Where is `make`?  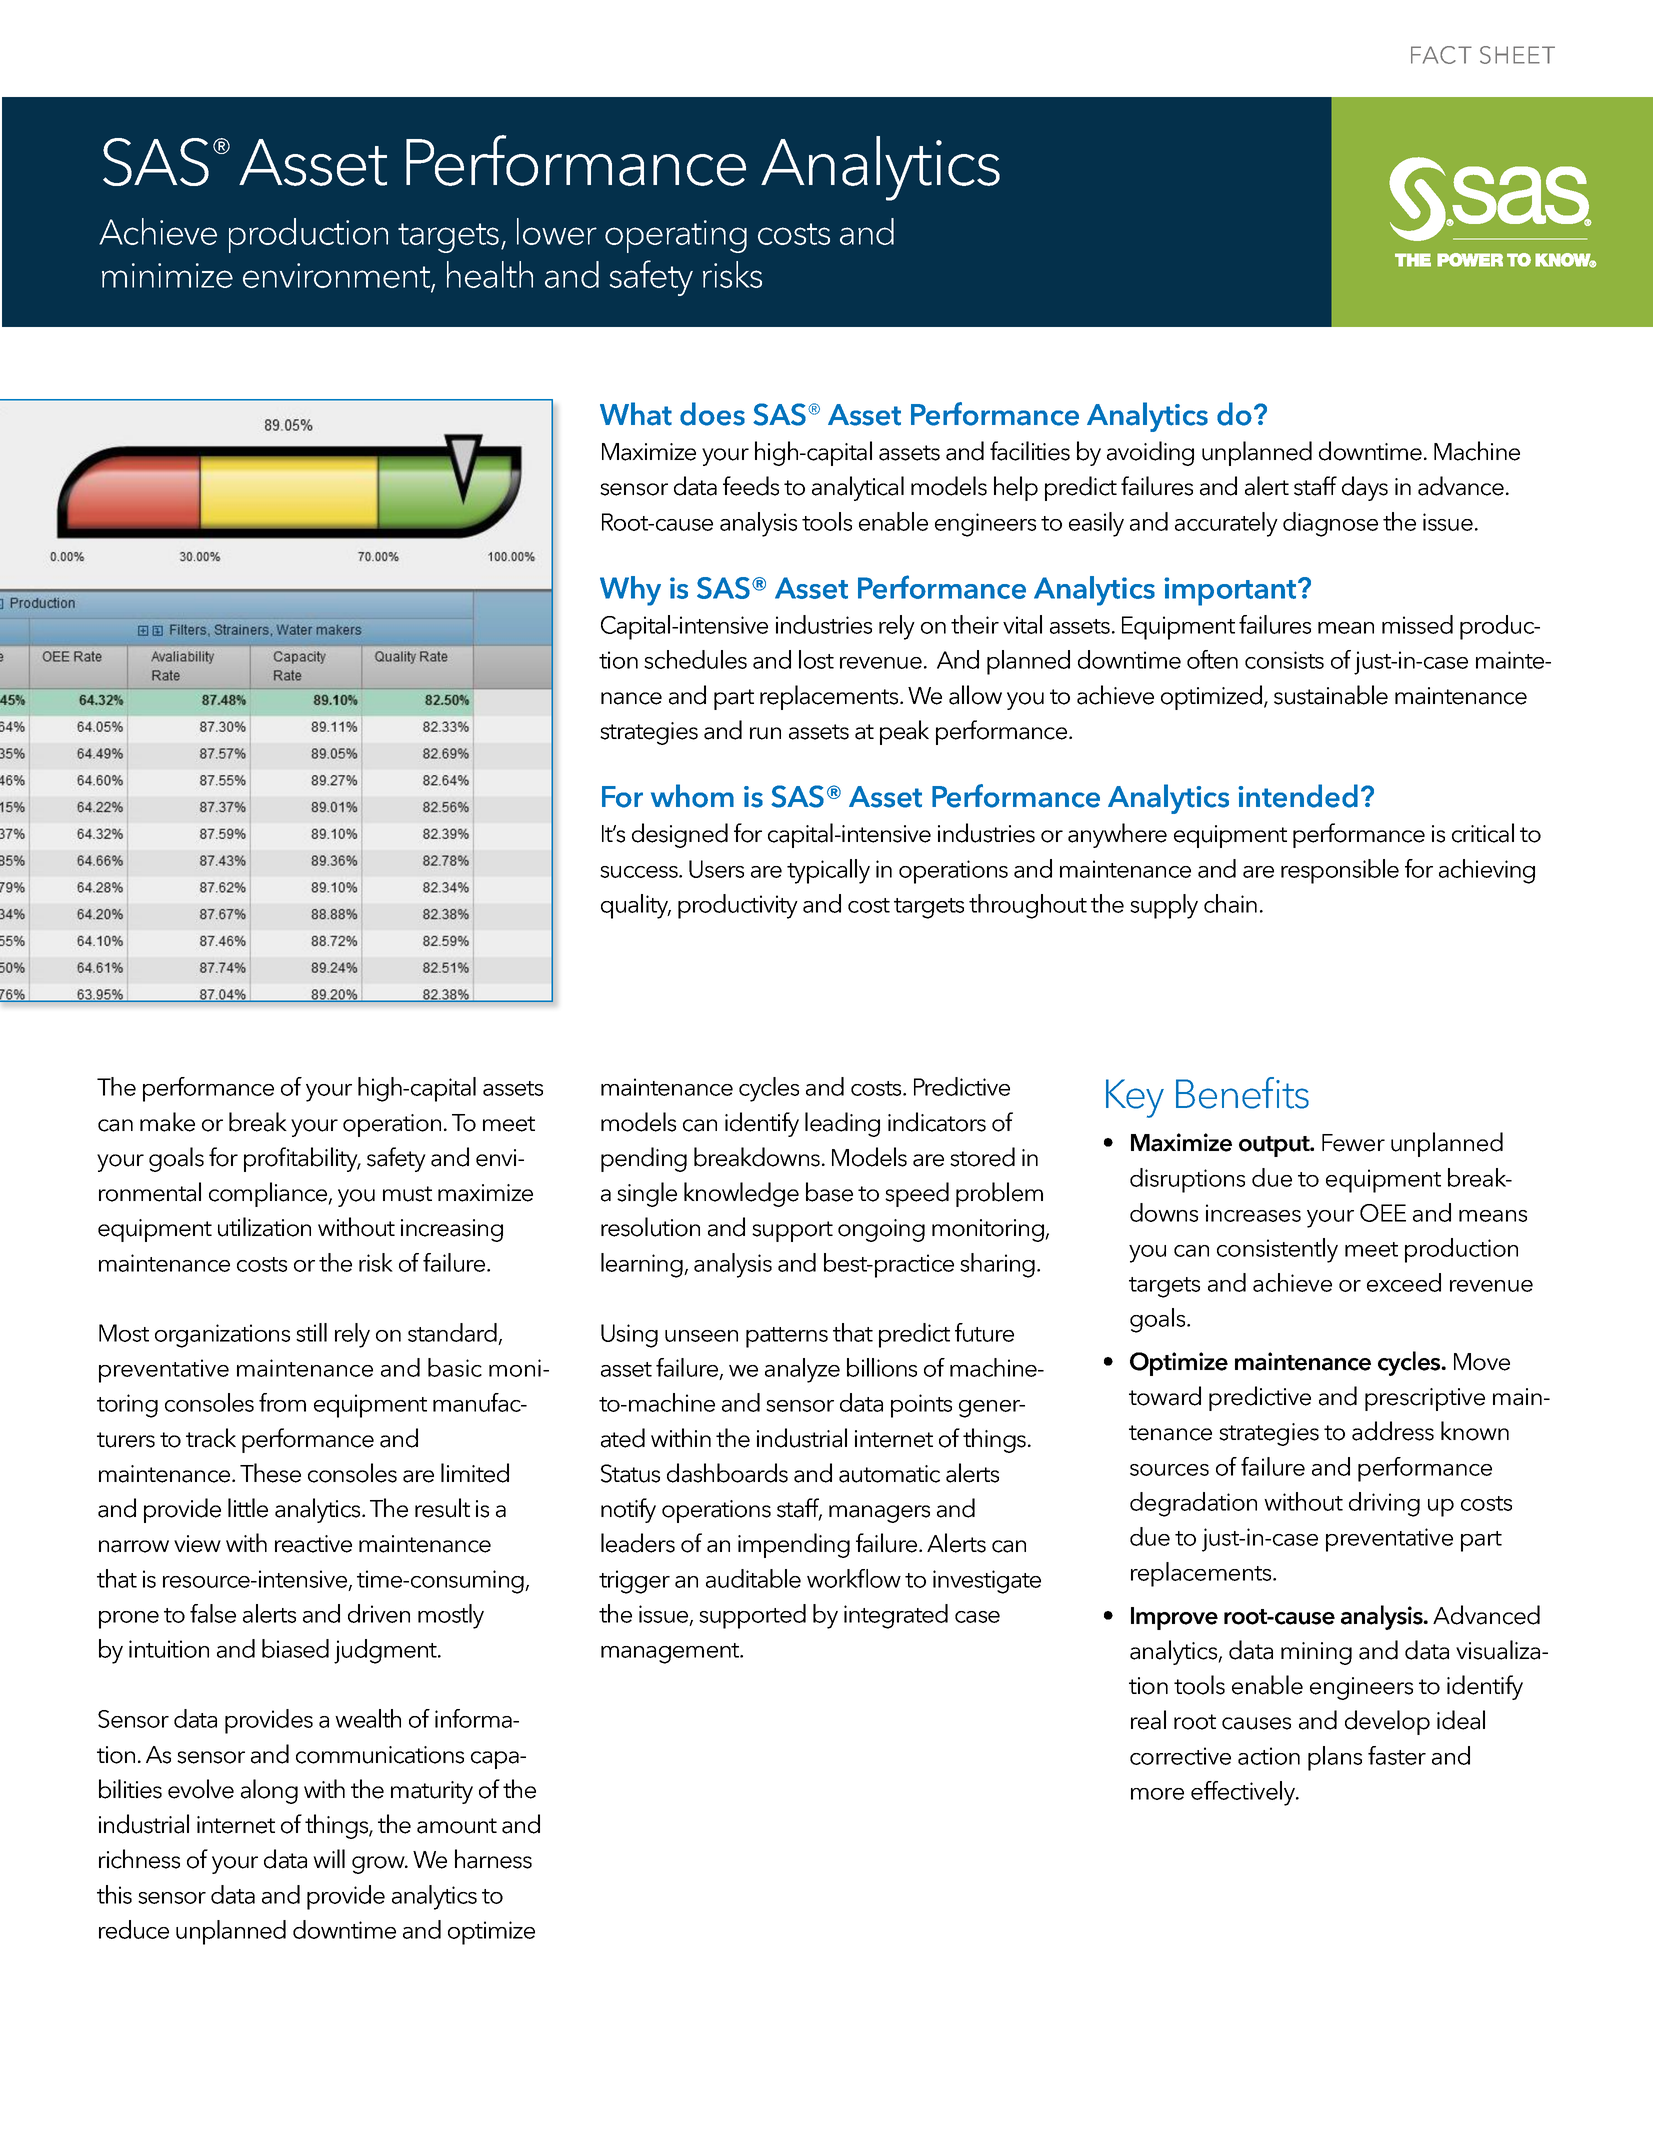 make is located at coordinates (167, 1122).
